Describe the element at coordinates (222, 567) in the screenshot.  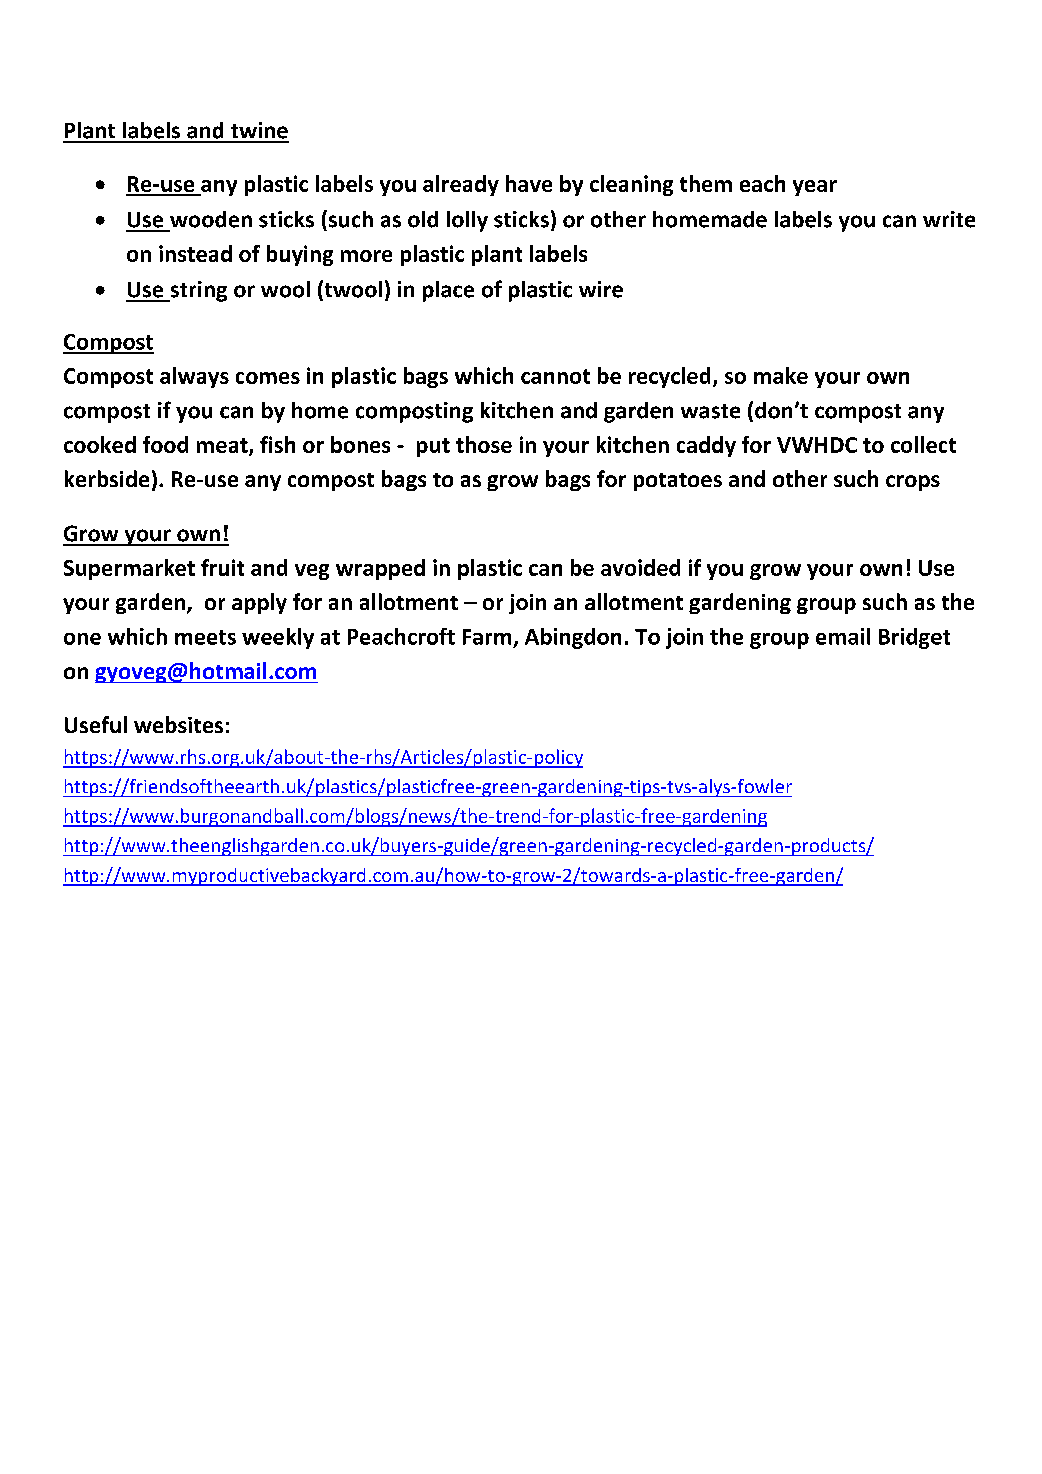
I see `fruit` at that location.
